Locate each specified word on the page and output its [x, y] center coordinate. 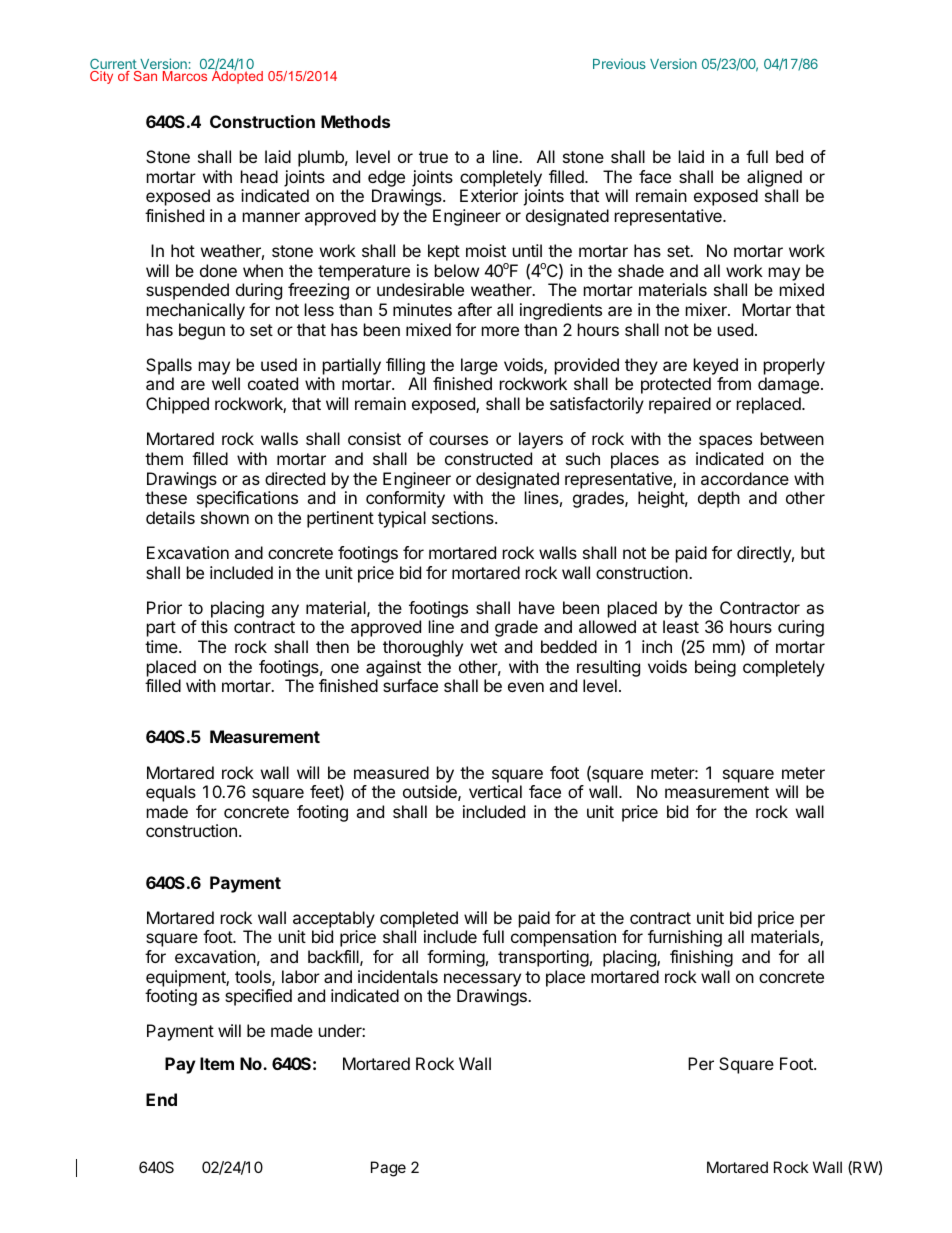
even [526, 687]
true [433, 157]
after [475, 309]
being [715, 668]
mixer [707, 309]
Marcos [185, 76]
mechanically [196, 311]
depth [719, 499]
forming [456, 958]
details [170, 517]
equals [171, 793]
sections [464, 517]
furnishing [685, 938]
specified [258, 997]
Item [217, 1063]
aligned [774, 178]
